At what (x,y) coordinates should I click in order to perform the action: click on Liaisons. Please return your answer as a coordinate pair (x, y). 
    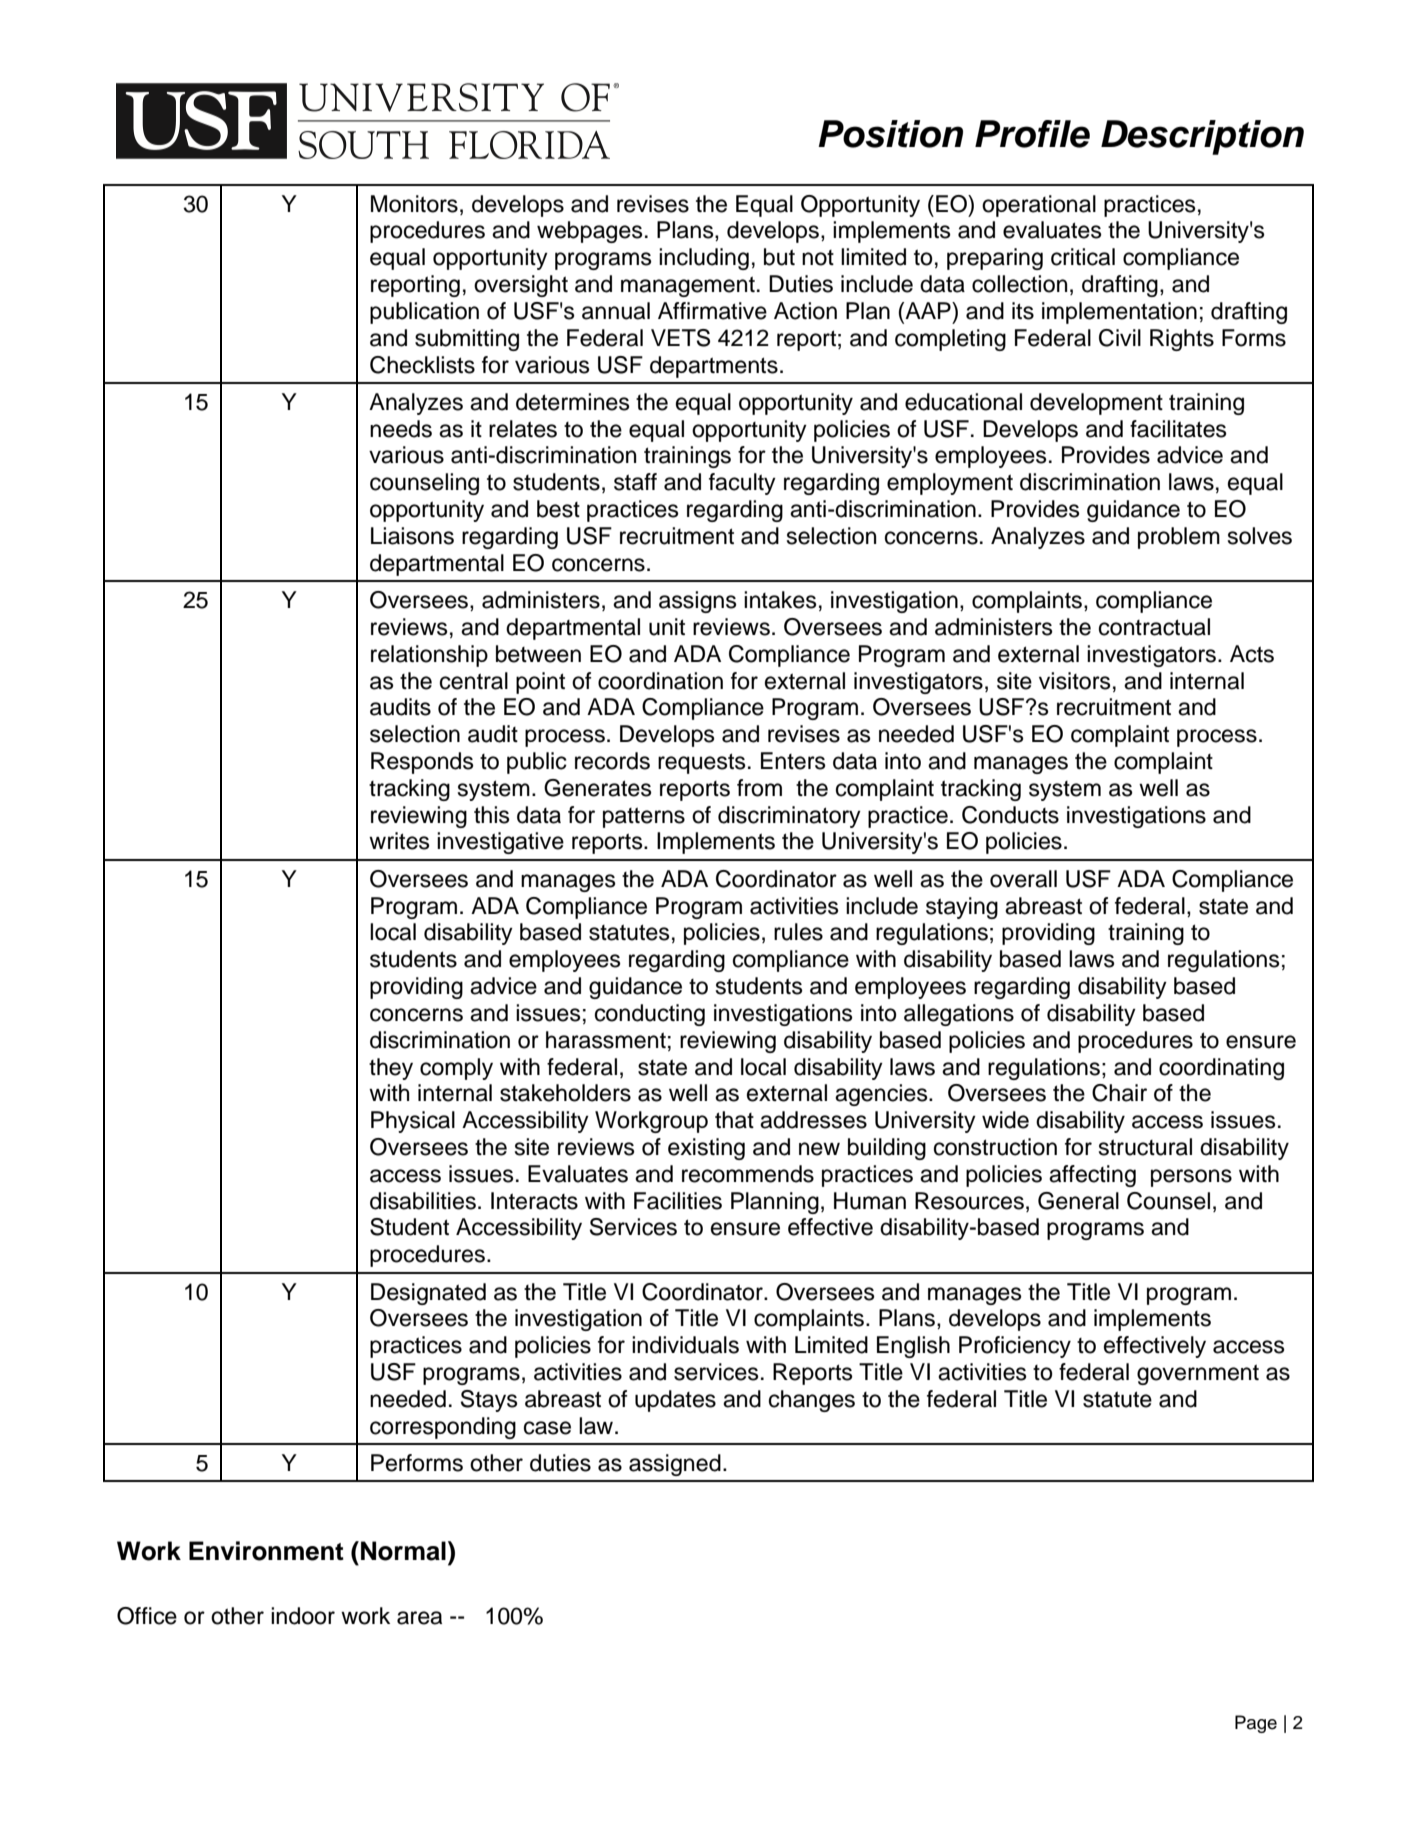
    Looking at the image, I should click on (412, 536).
